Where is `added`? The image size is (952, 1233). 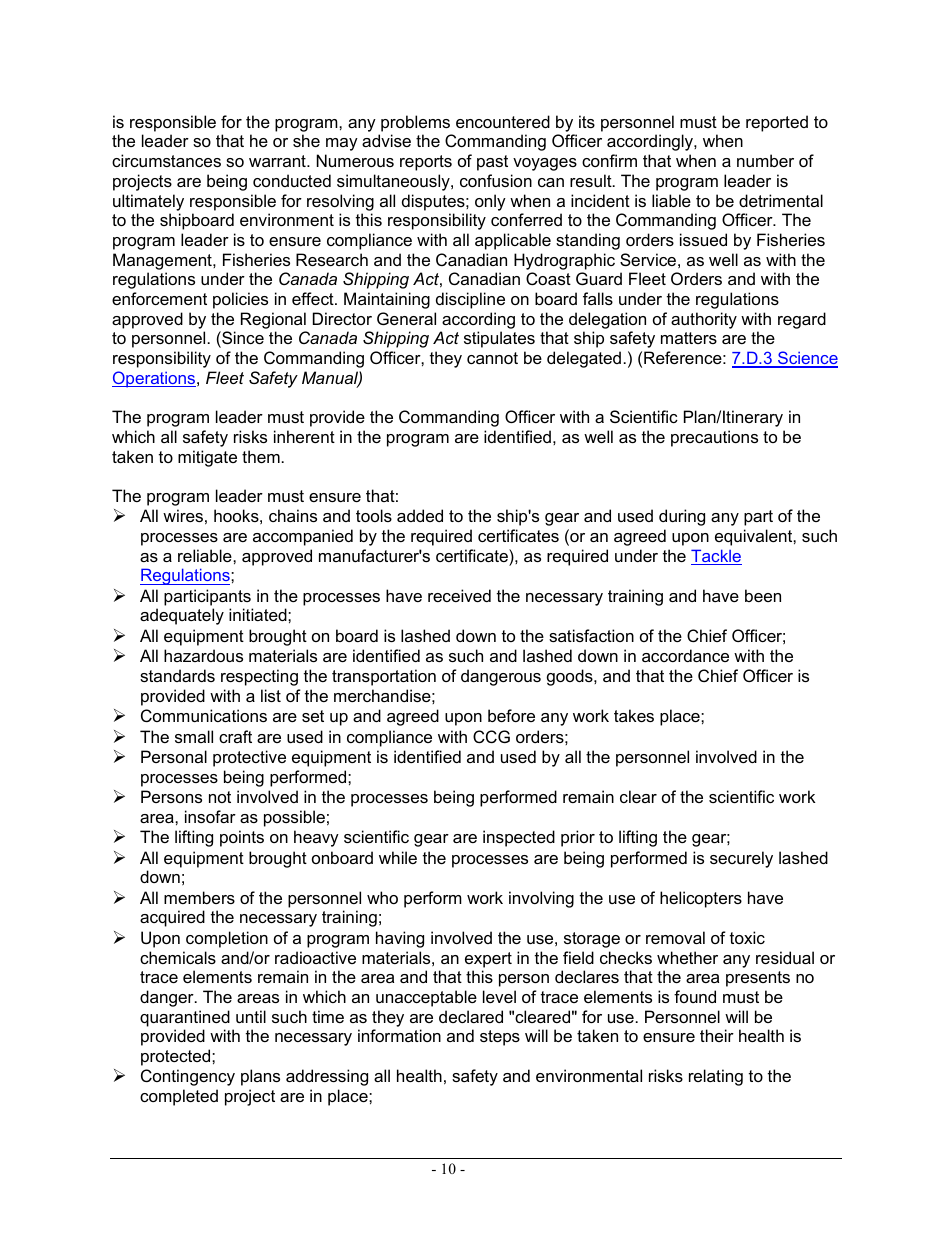 added is located at coordinates (420, 515).
